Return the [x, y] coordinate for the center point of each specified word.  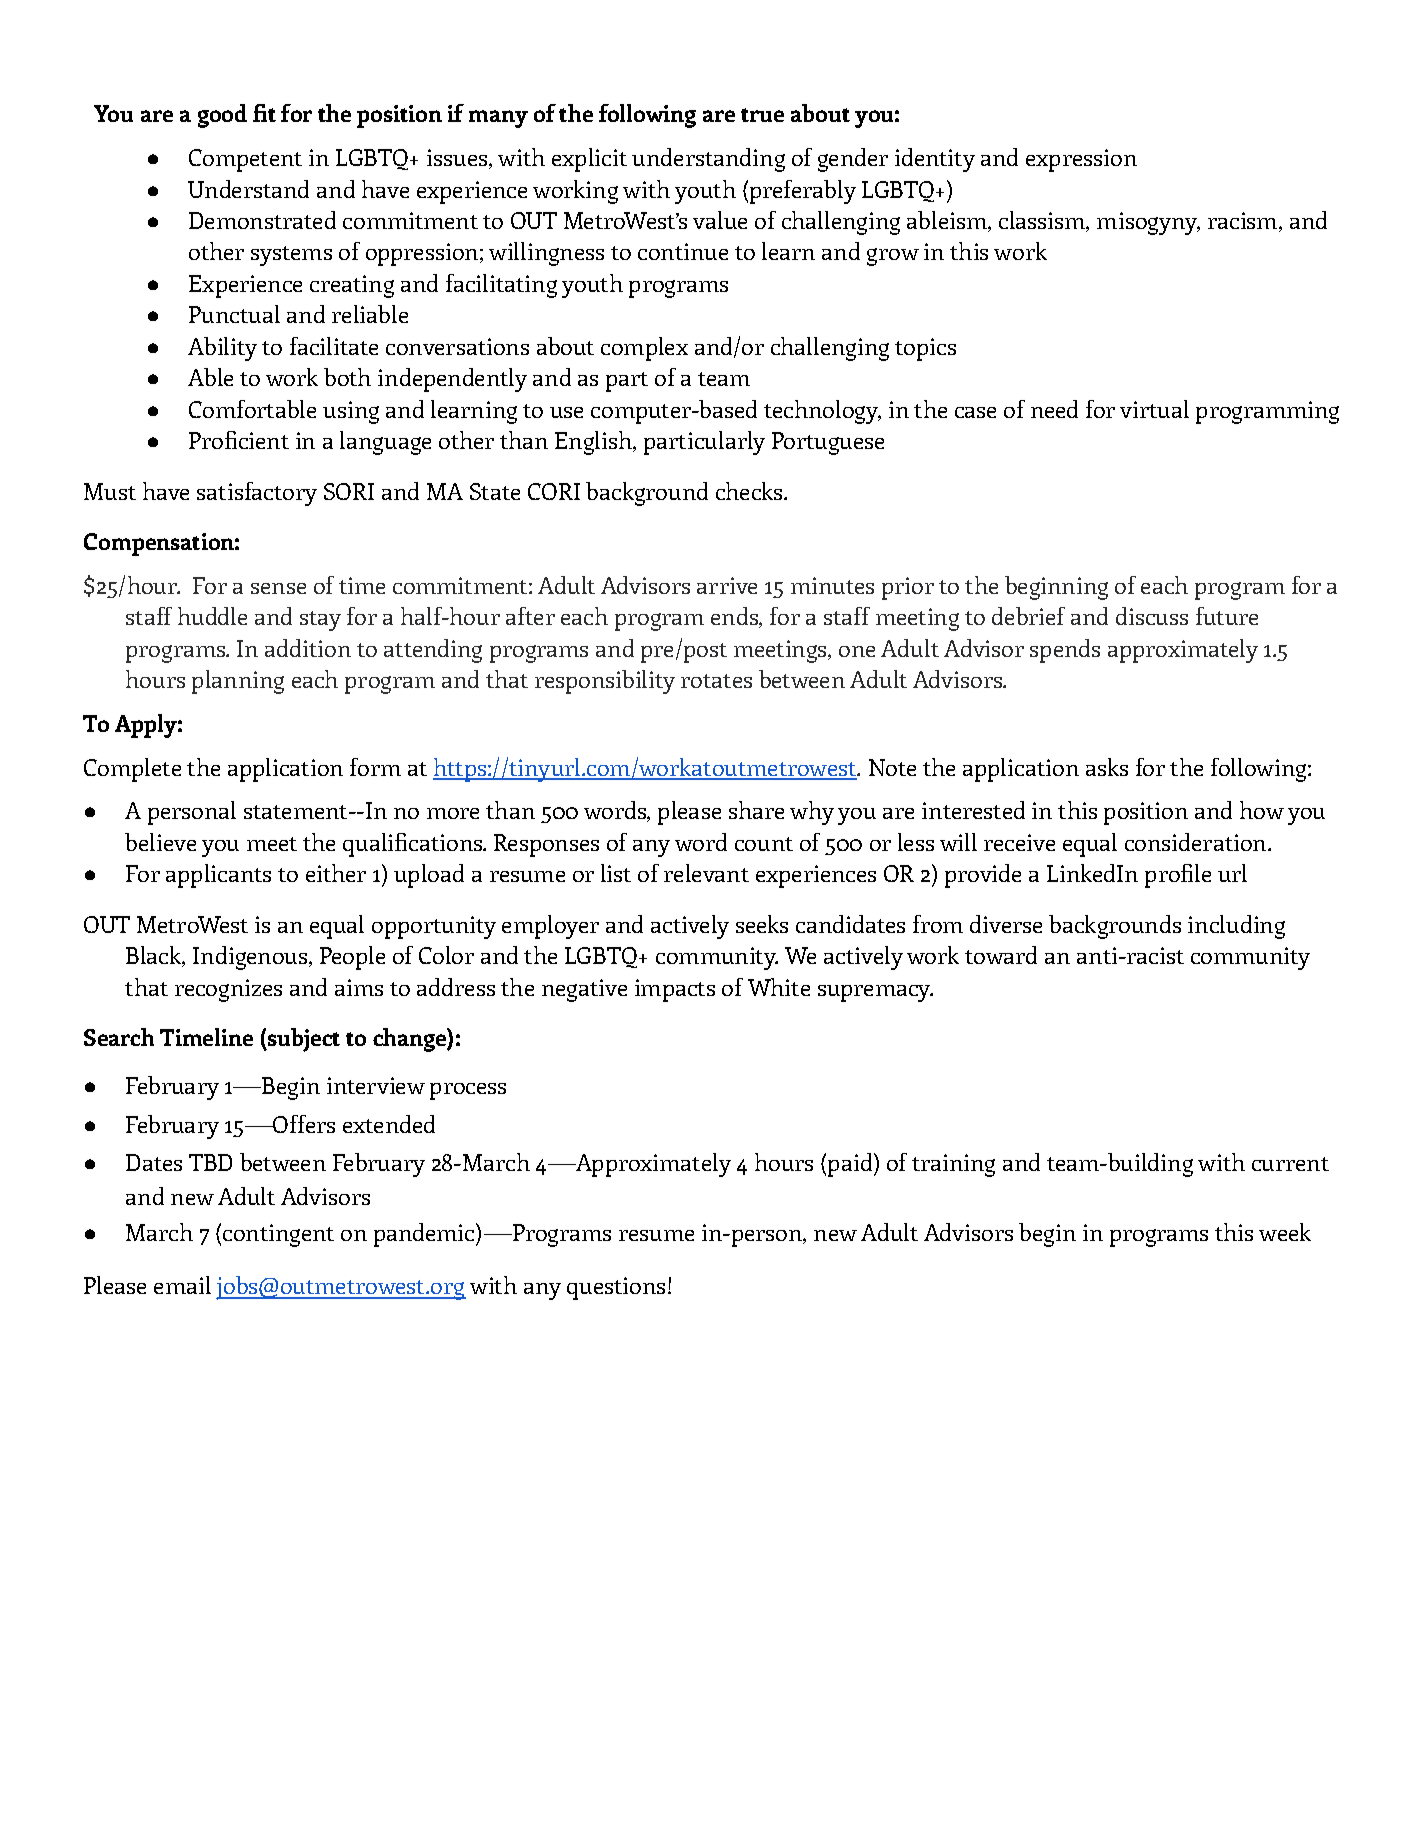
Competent [245, 160]
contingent [278, 1235]
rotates [716, 681]
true [762, 115]
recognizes [228, 990]
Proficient [239, 440]
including [1236, 927]
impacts [675, 990]
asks [1107, 767]
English [594, 443]
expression [1081, 160]
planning [238, 682]
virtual [1154, 409]
